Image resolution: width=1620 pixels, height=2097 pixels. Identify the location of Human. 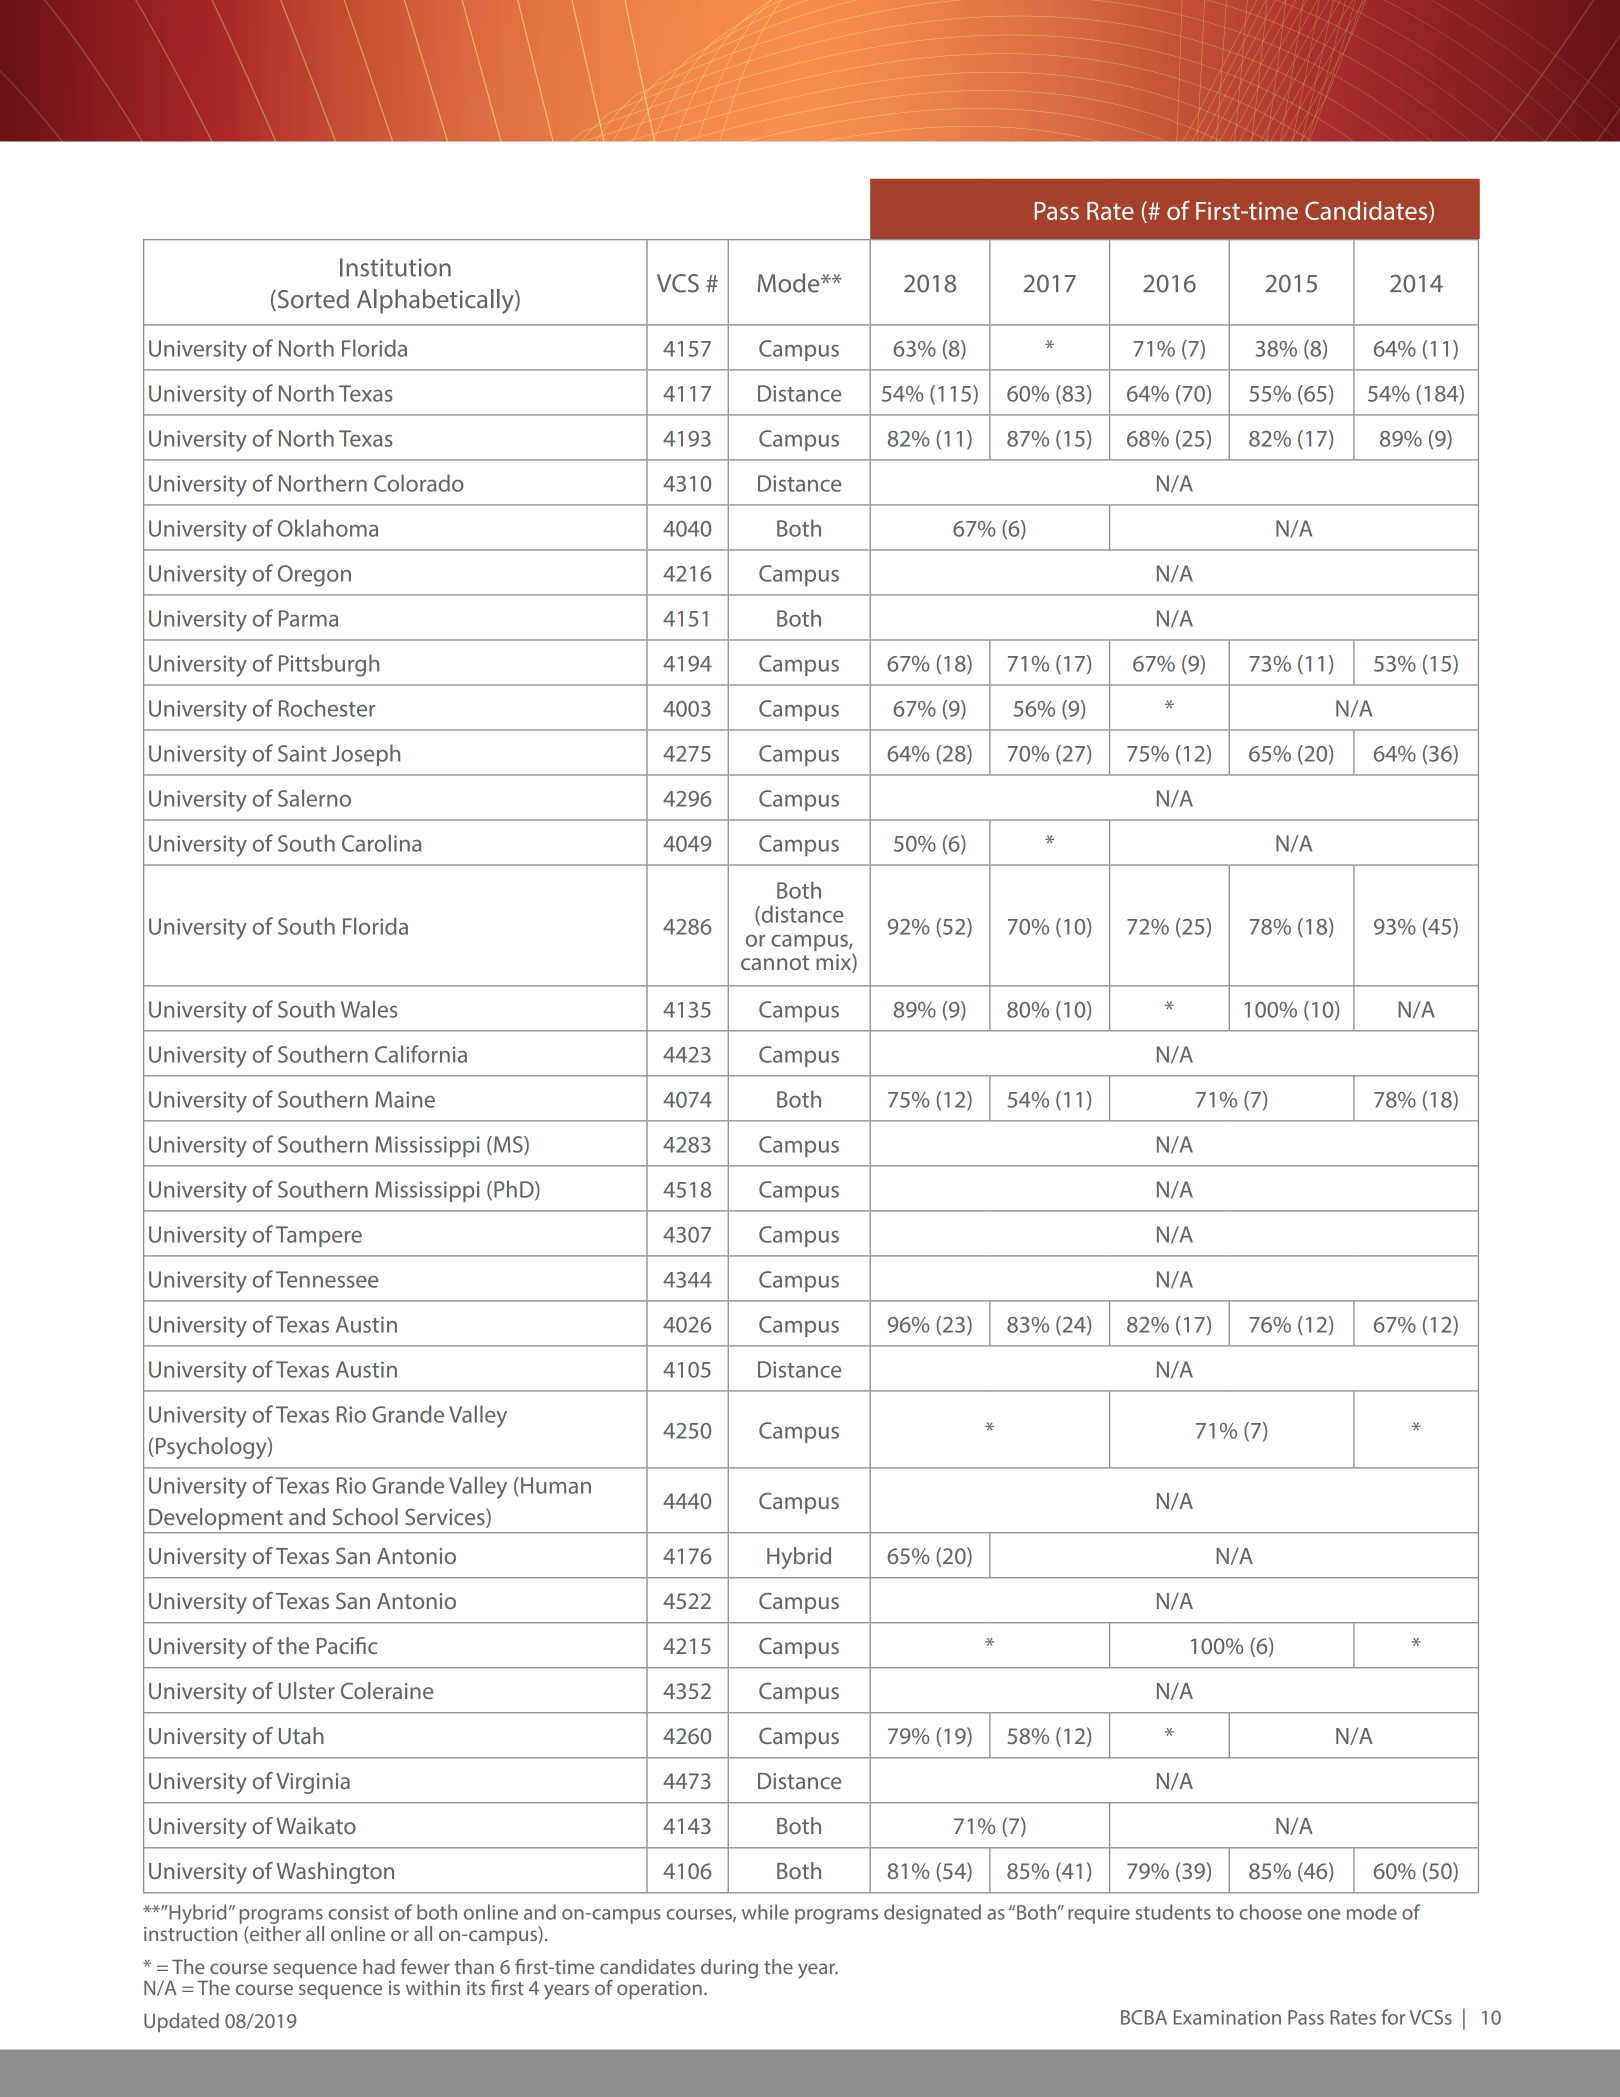
(556, 1485).
